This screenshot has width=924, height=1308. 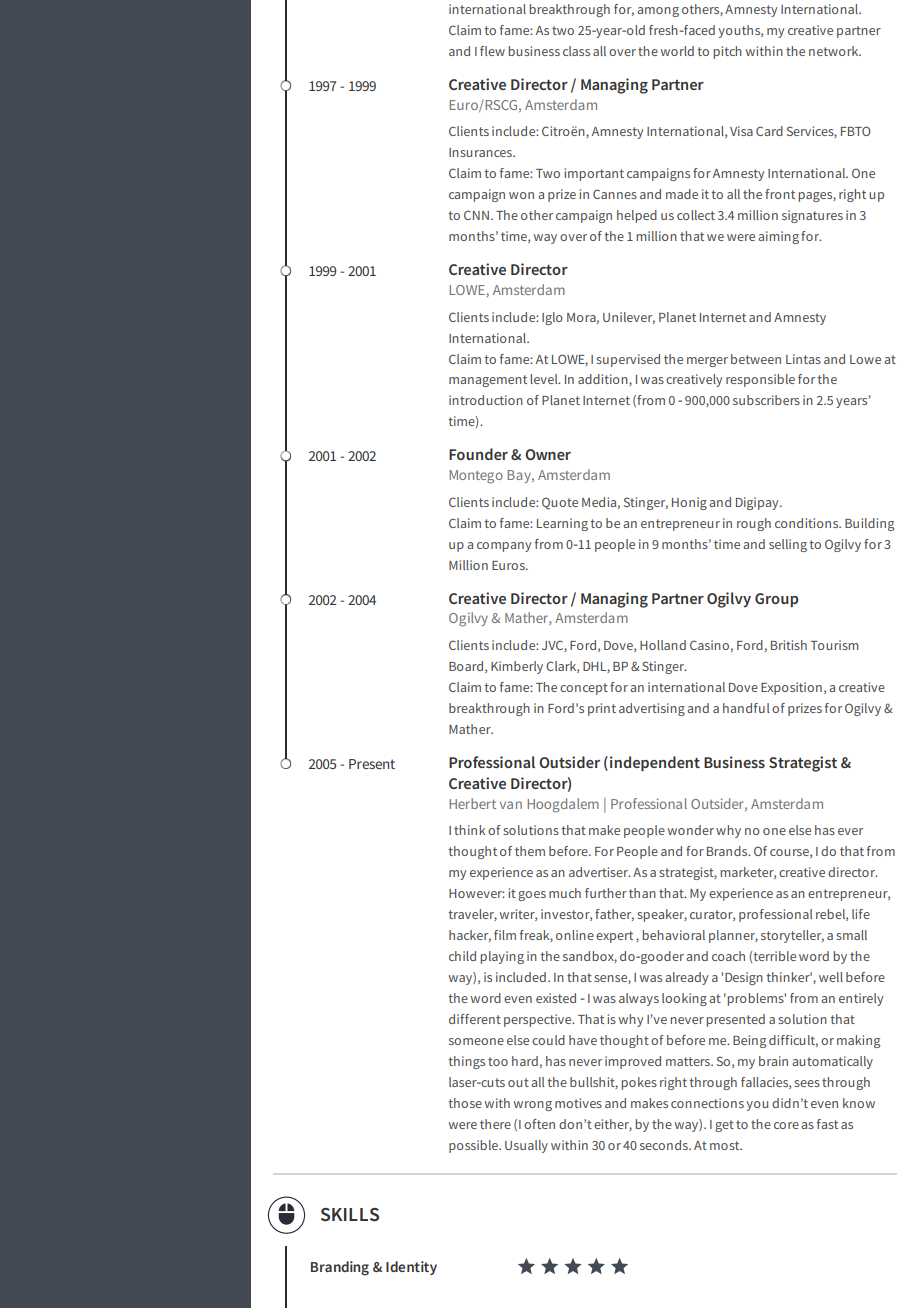 I want to click on flew, so click(x=492, y=51).
